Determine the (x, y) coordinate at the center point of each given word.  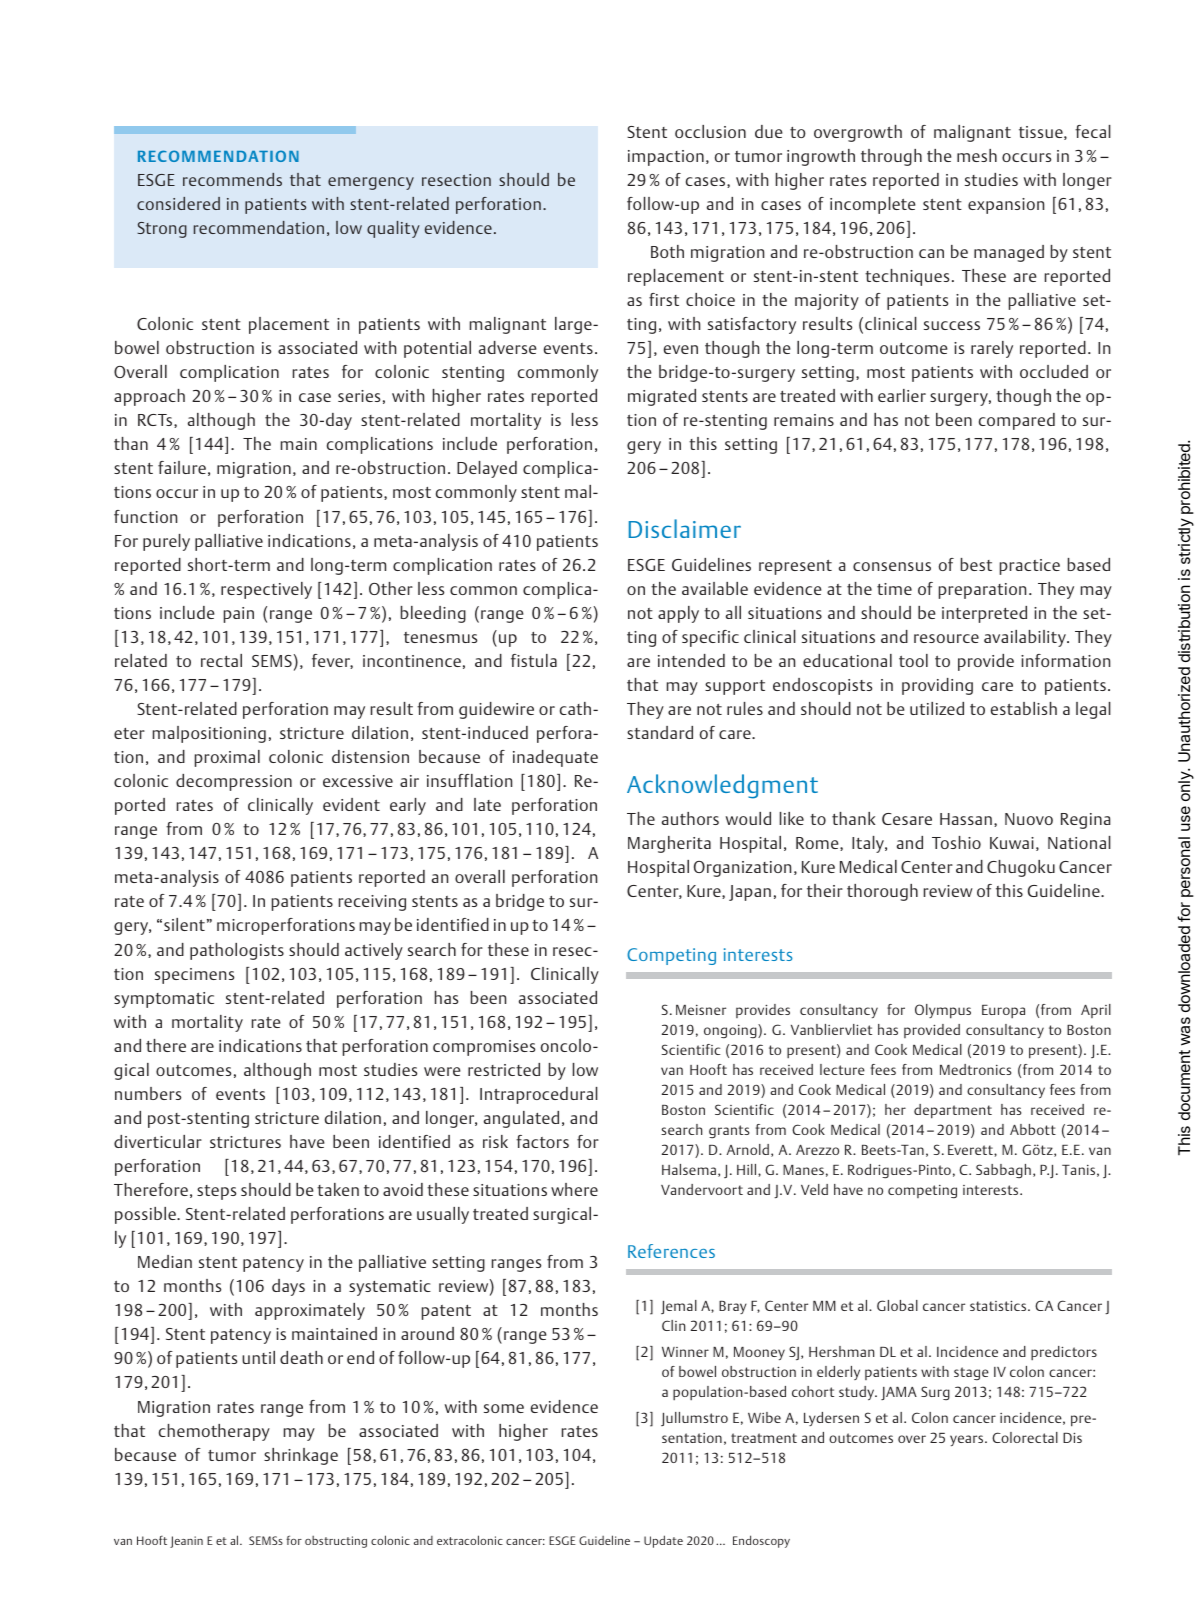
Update (663, 1541)
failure (182, 467)
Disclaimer (685, 528)
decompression (234, 782)
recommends (232, 179)
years (968, 1440)
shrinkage (301, 1456)
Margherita (669, 844)
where (574, 1189)
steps (216, 1192)
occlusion (710, 131)
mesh (977, 155)
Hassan (966, 819)
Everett (971, 1150)
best (976, 564)
